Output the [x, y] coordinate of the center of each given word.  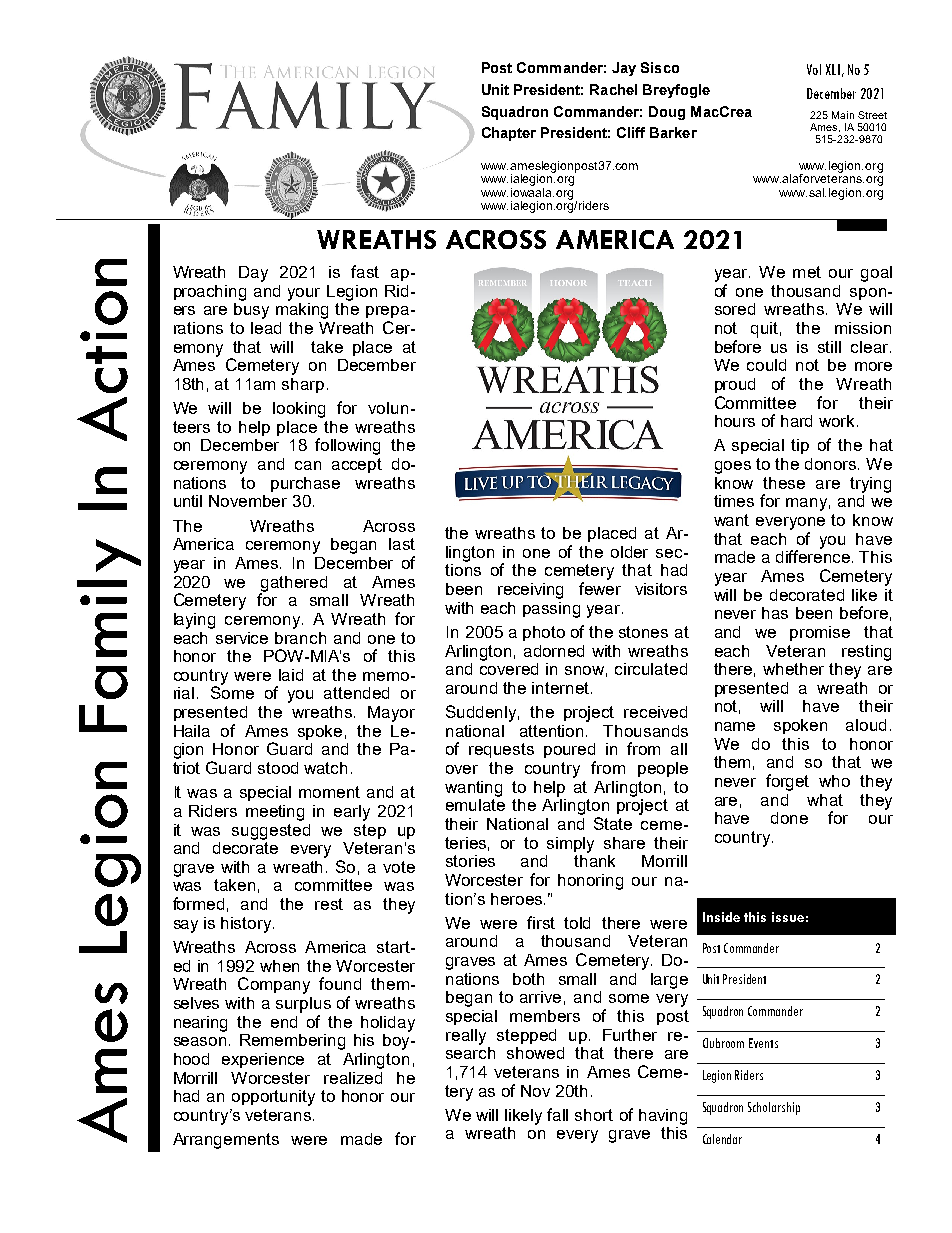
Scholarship [774, 1108]
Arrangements [226, 1141]
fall [557, 1114]
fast [365, 271]
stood [278, 768]
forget [787, 782]
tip [800, 446]
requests [501, 750]
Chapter [509, 134]
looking [299, 410]
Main [843, 115]
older [629, 552]
